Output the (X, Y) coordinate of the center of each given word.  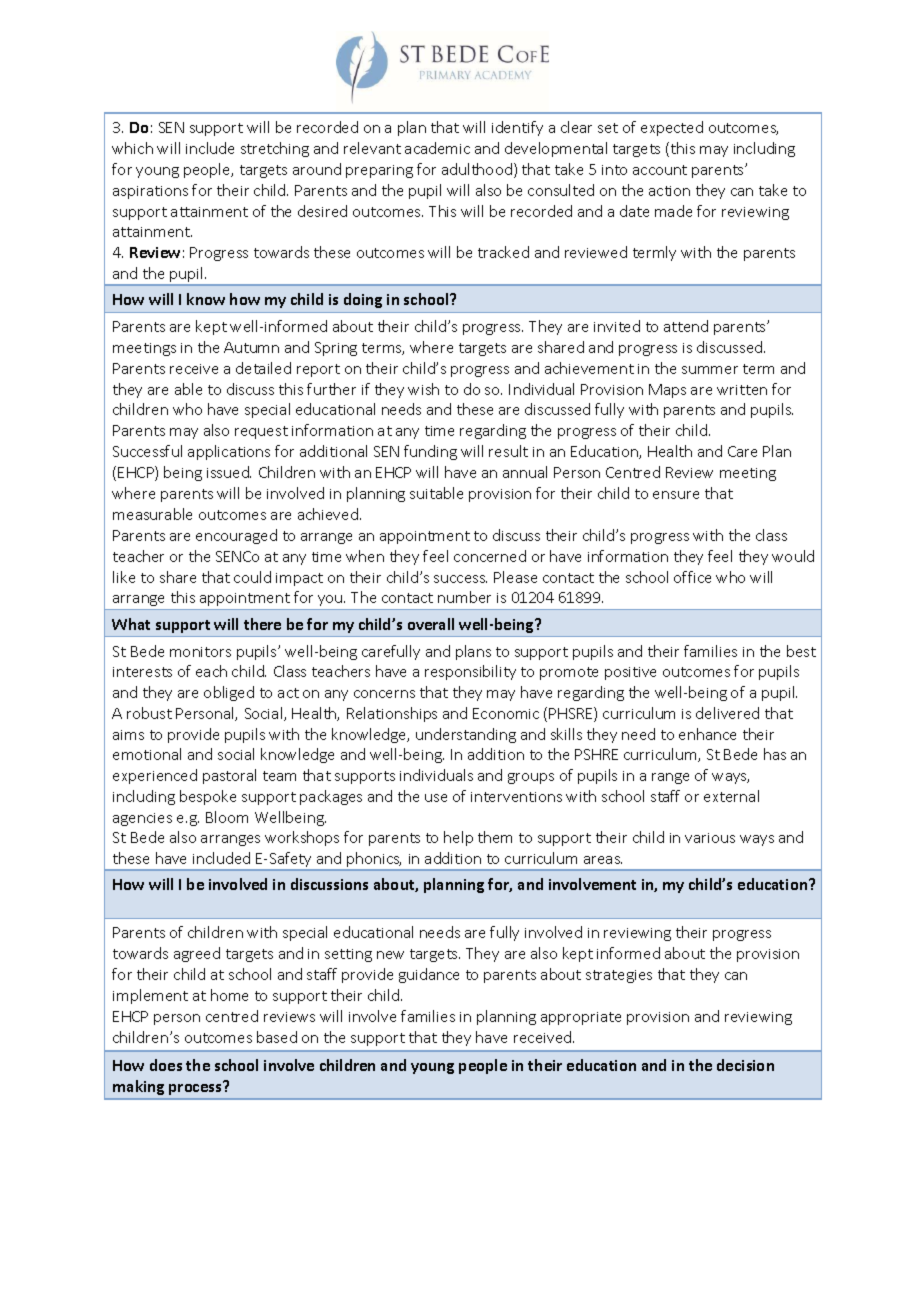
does (166, 1065)
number (464, 597)
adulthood (477, 169)
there (262, 624)
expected (672, 128)
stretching (275, 149)
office (692, 577)
